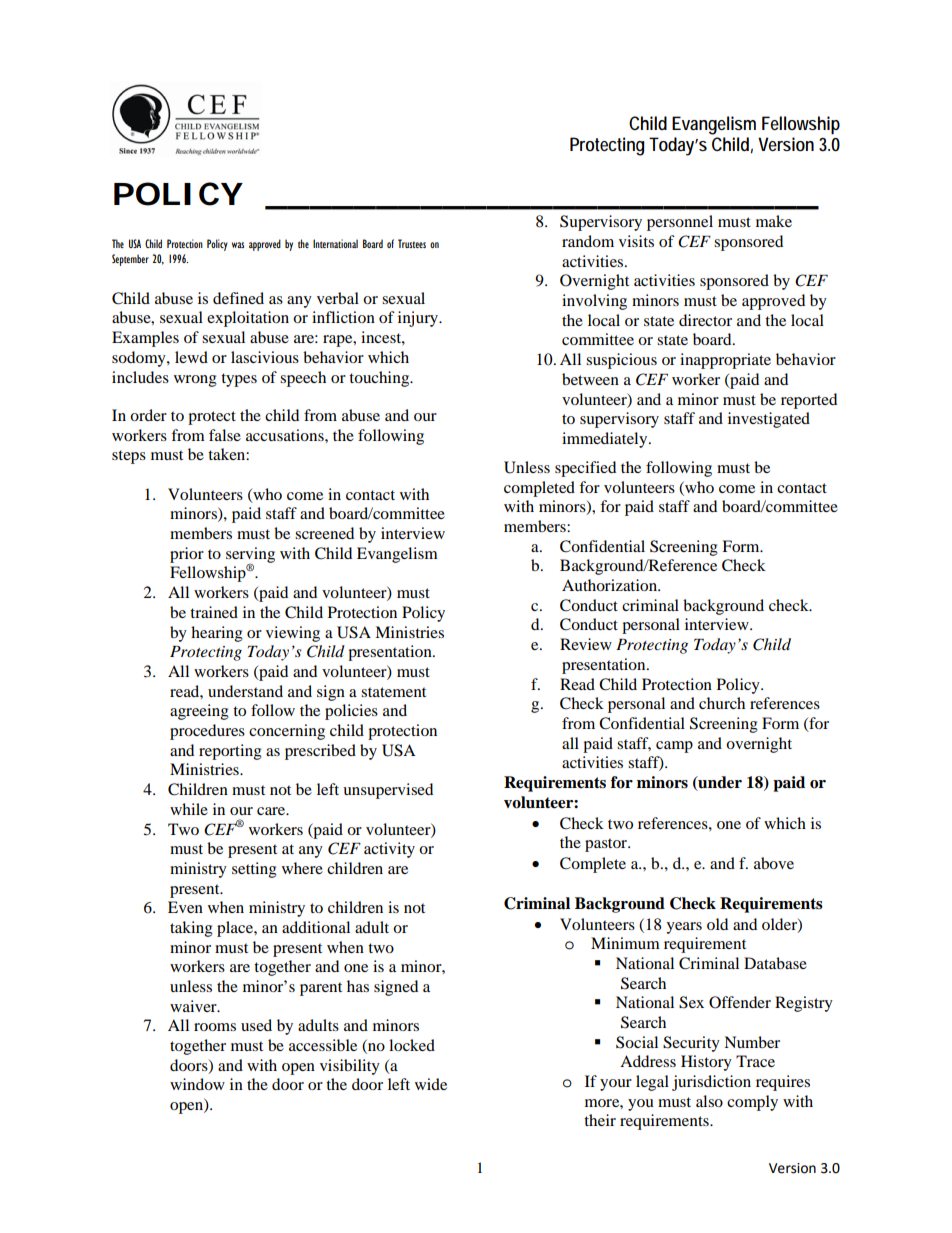  Describe the element at coordinates (388, 791) in the document. I see `unsupervised` at that location.
